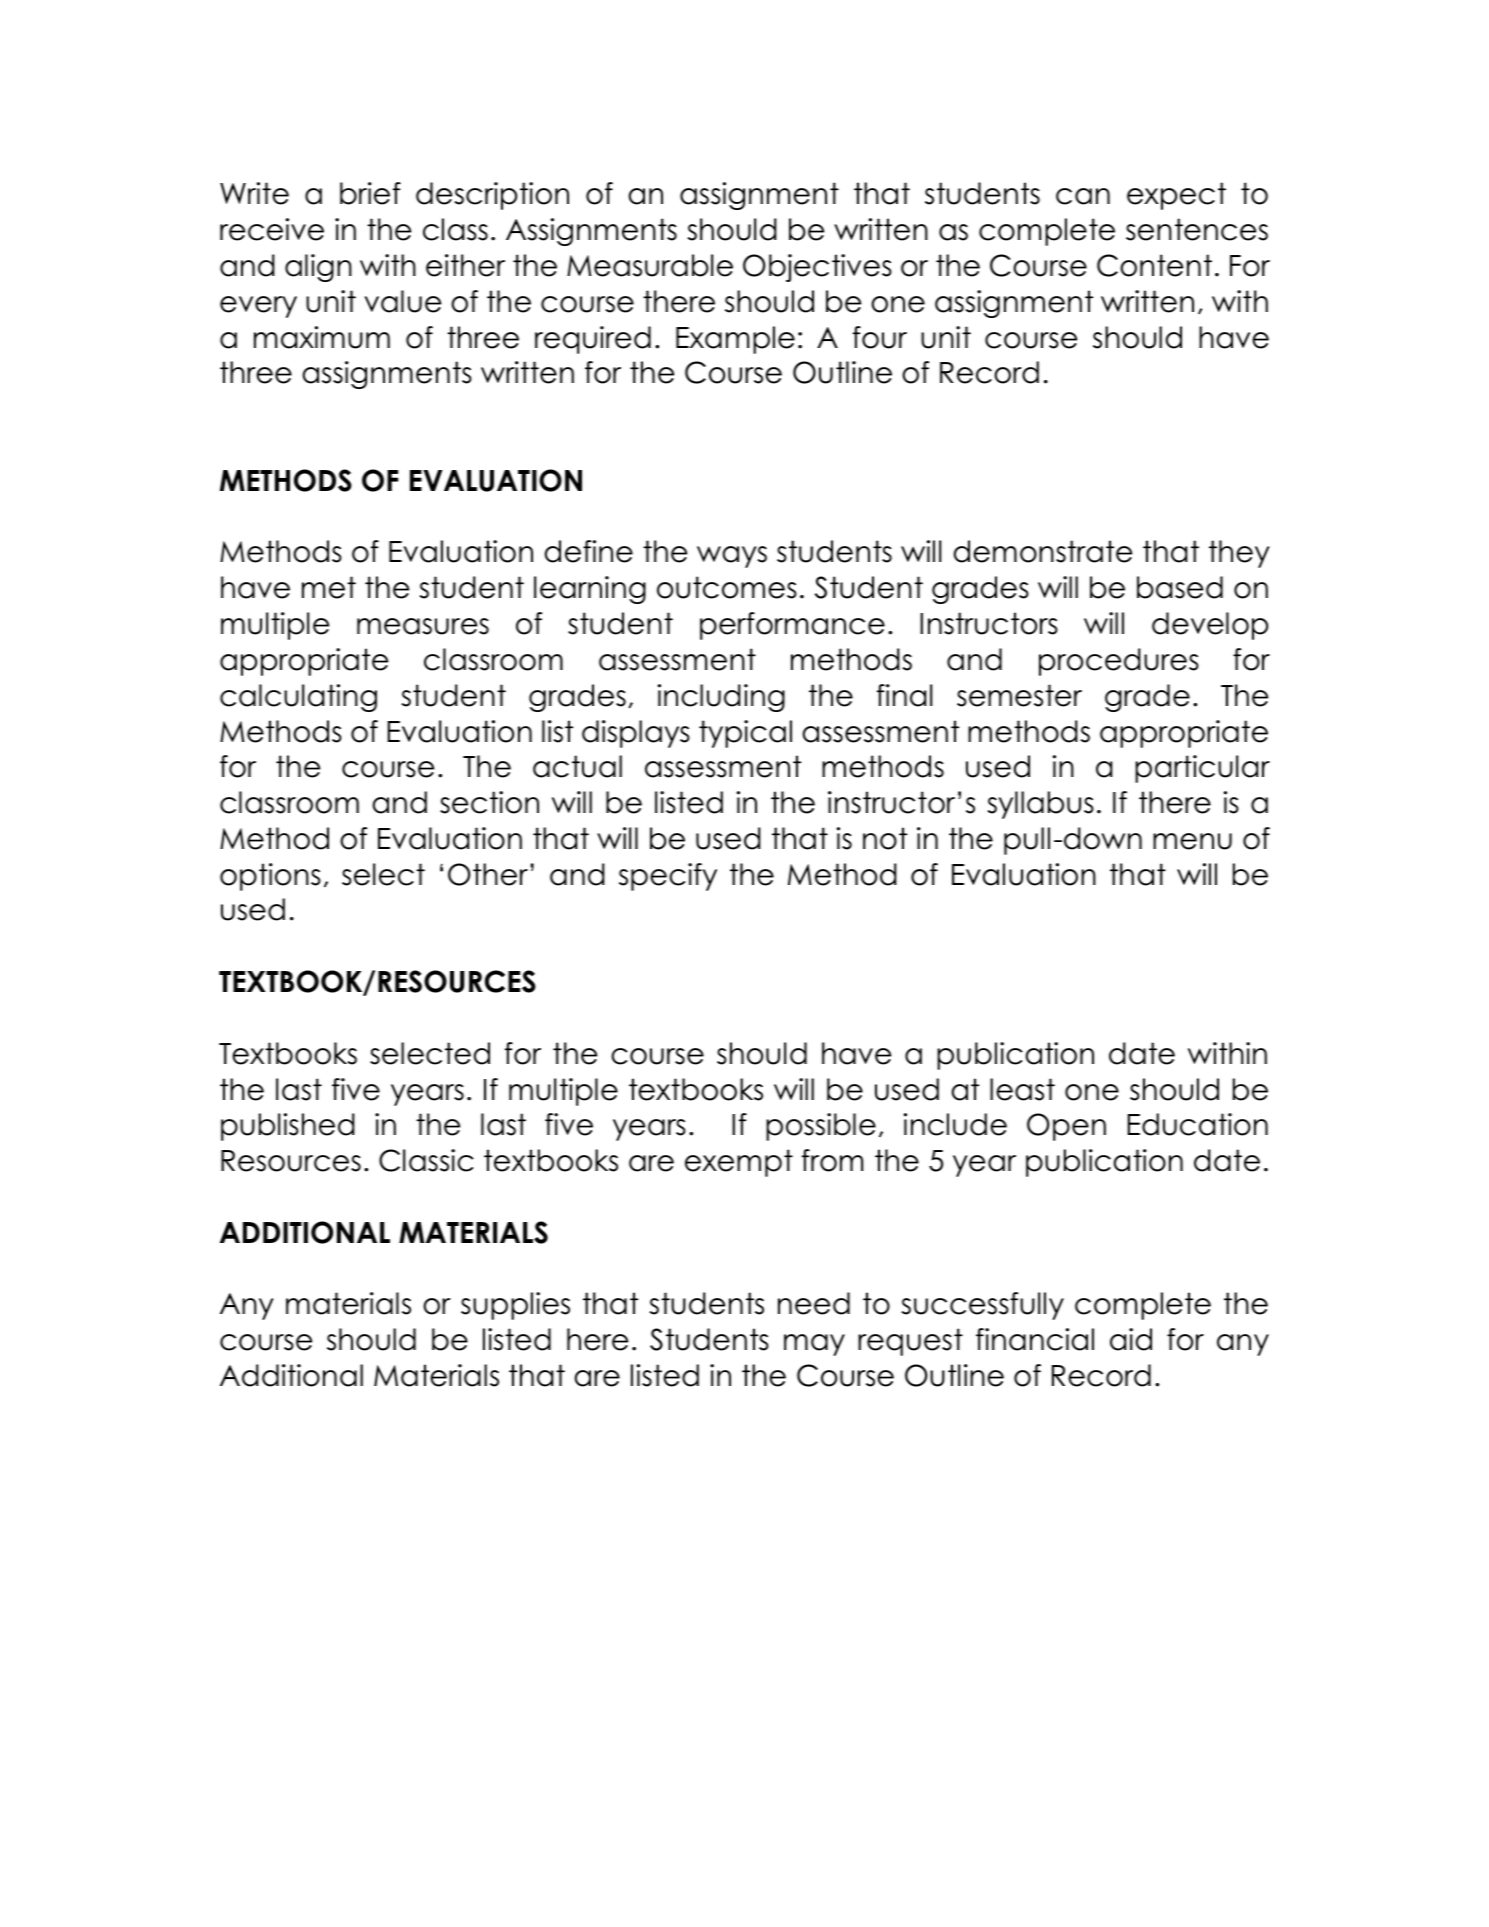  What do you see at coordinates (817, 268) in the image?
I see `Objectives` at bounding box center [817, 268].
